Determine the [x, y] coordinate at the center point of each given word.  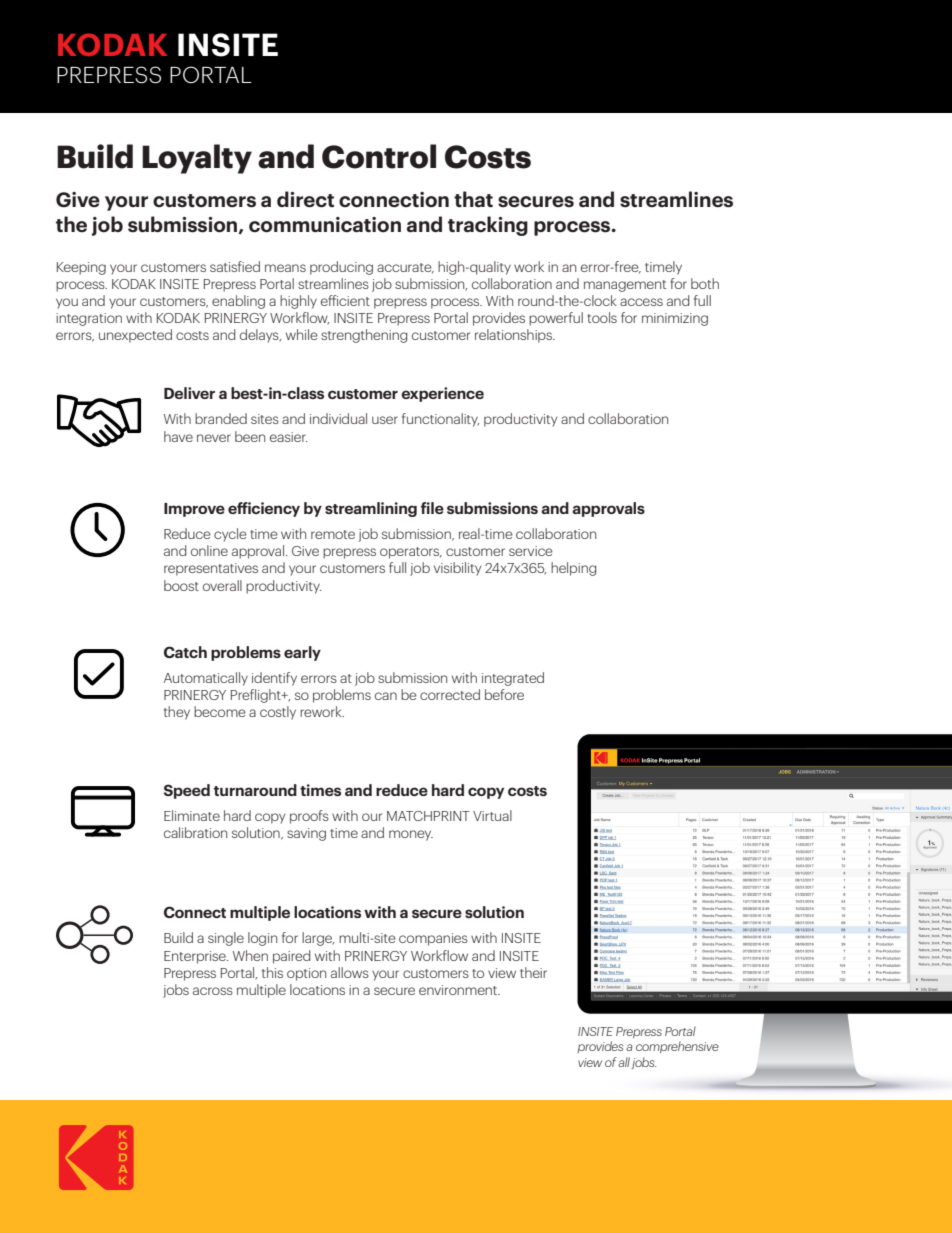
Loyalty [197, 159]
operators [411, 553]
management [625, 286]
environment [459, 990]
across [213, 991]
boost [181, 585]
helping [573, 569]
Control [379, 156]
